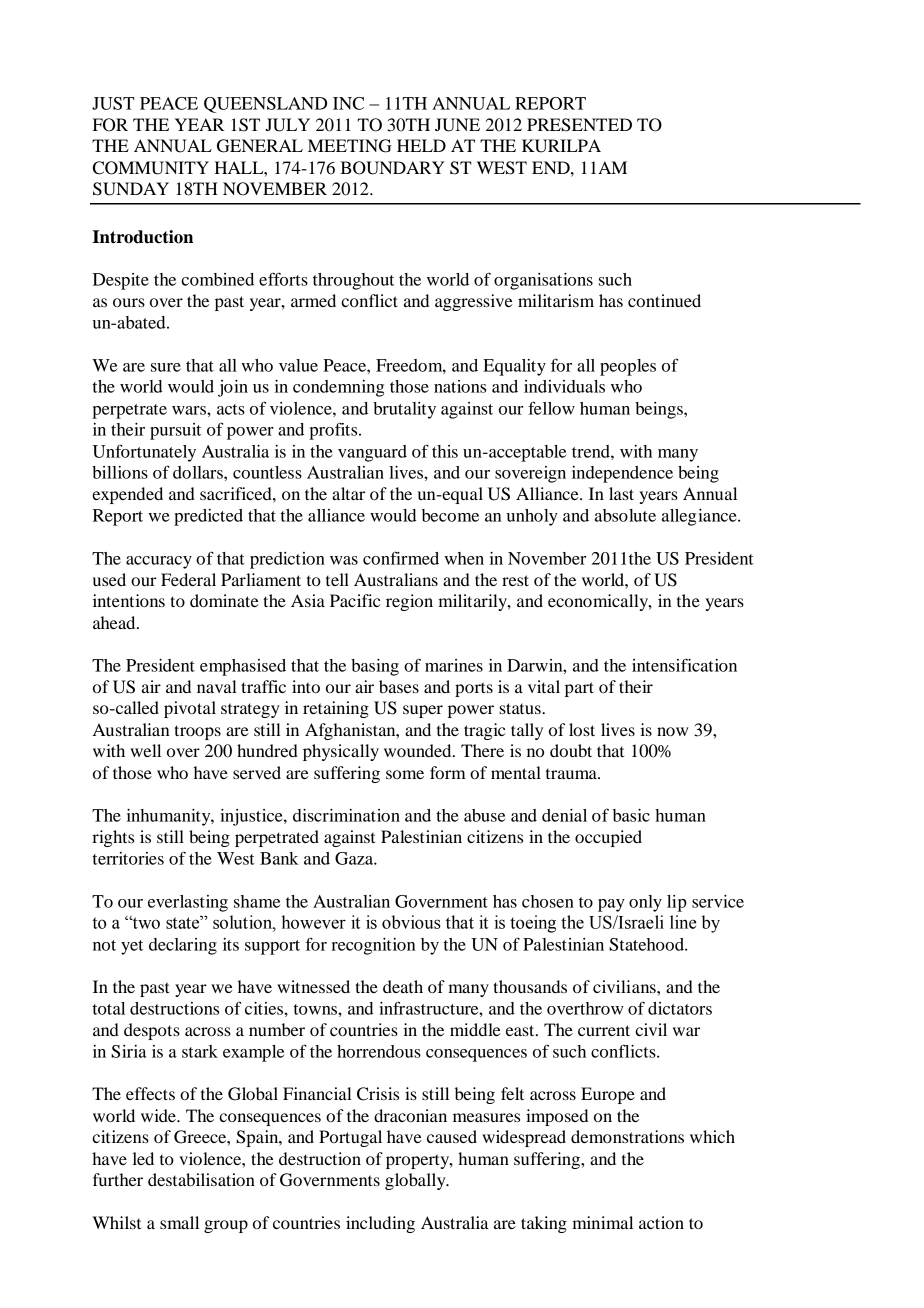 The width and height of the document is (924, 1308). What do you see at coordinates (217, 686) in the document?
I see `naval` at bounding box center [217, 686].
